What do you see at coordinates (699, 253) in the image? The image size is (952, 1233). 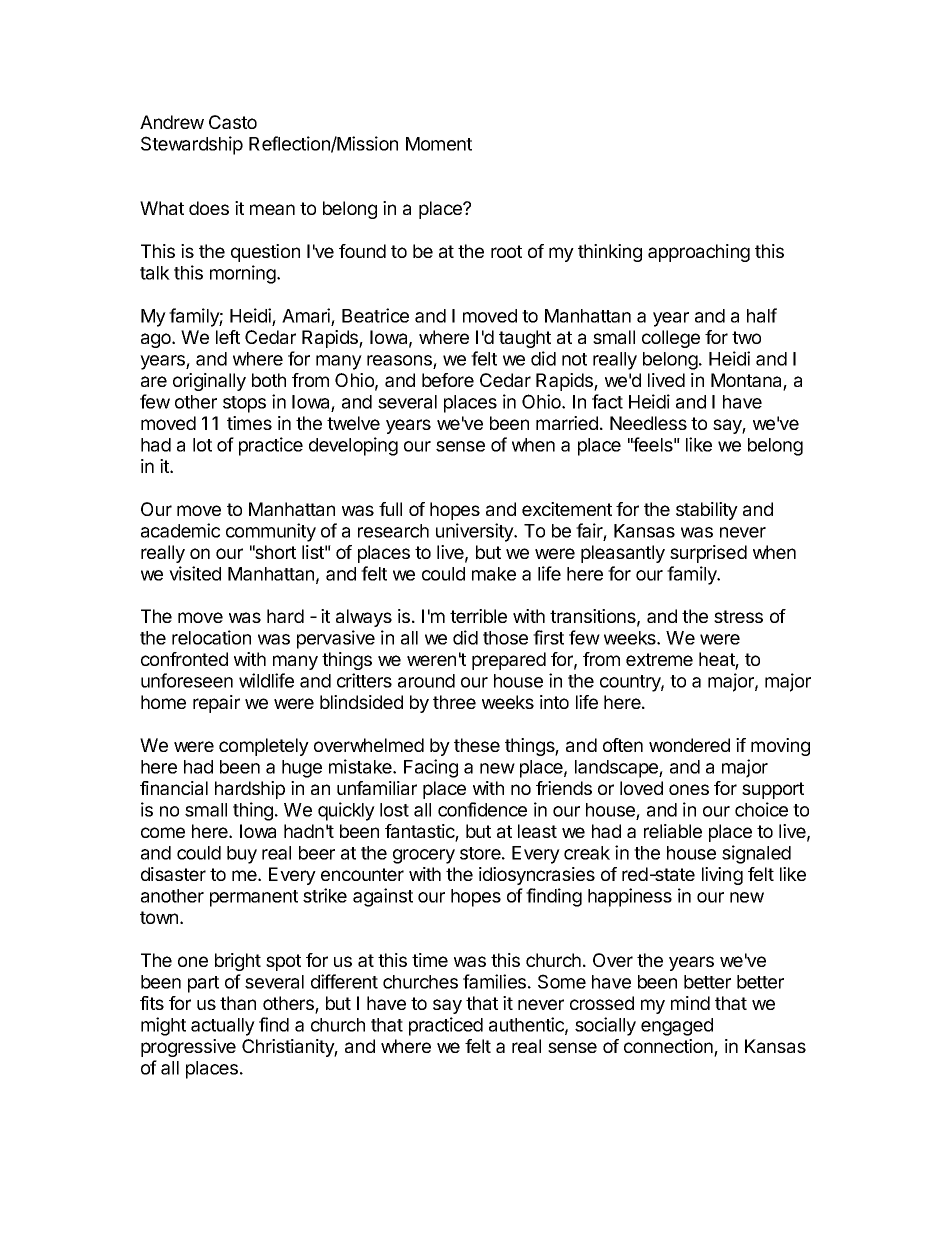 I see `approaching` at bounding box center [699, 253].
